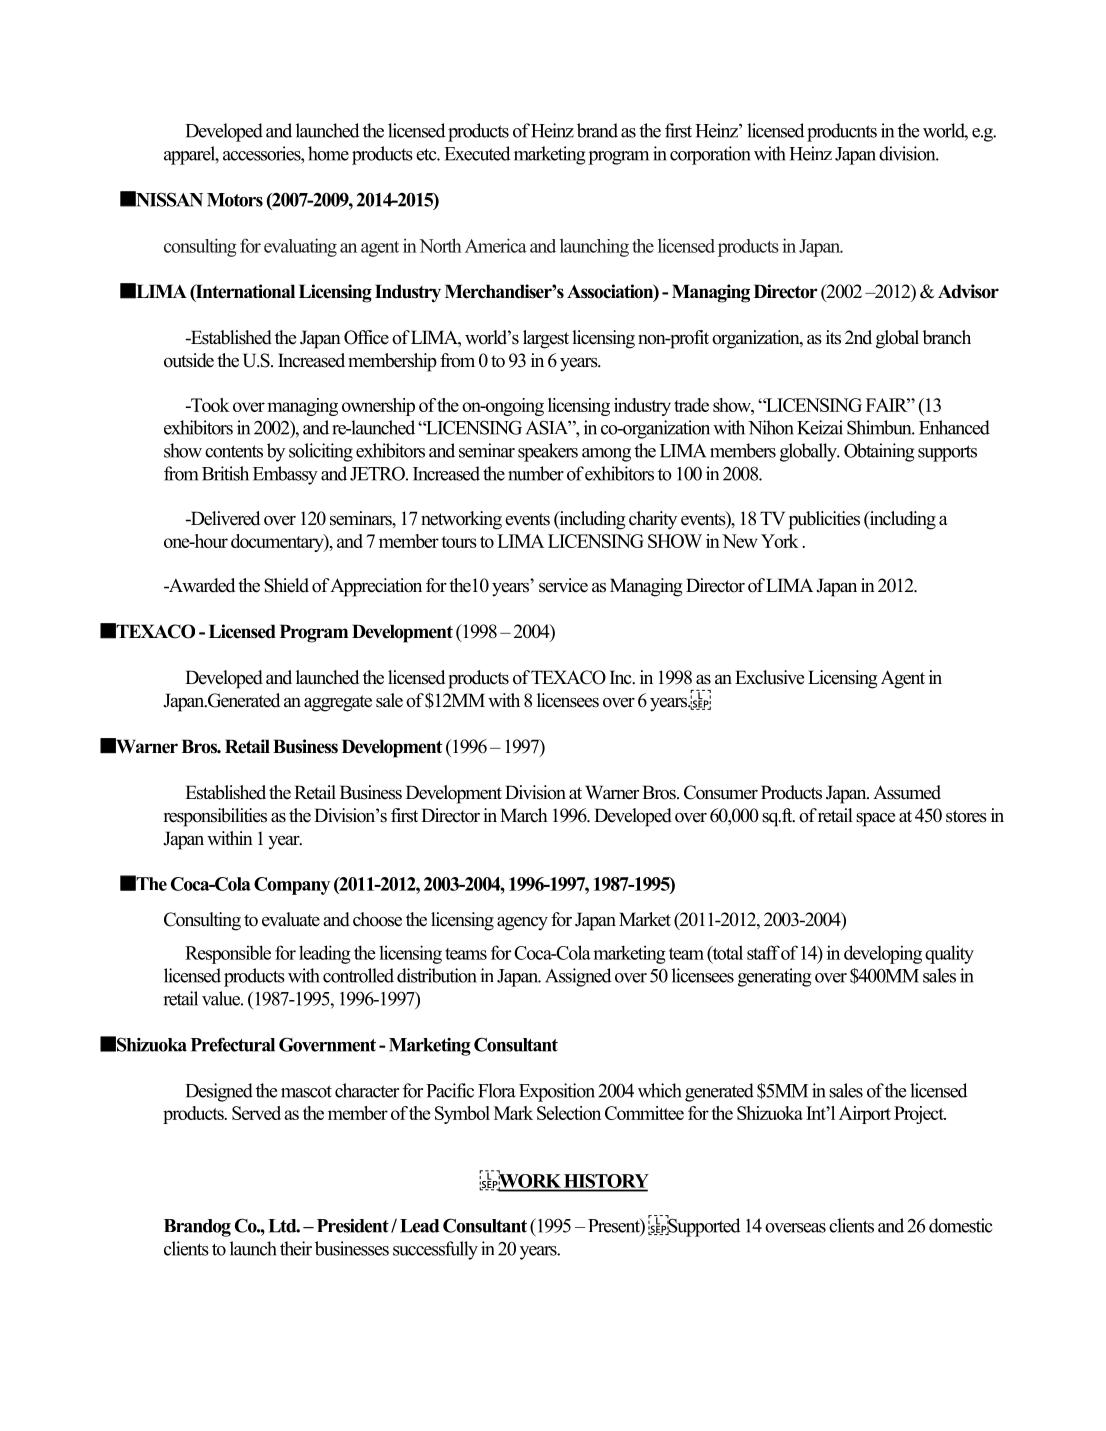  I want to click on Supported, so click(703, 1226).
